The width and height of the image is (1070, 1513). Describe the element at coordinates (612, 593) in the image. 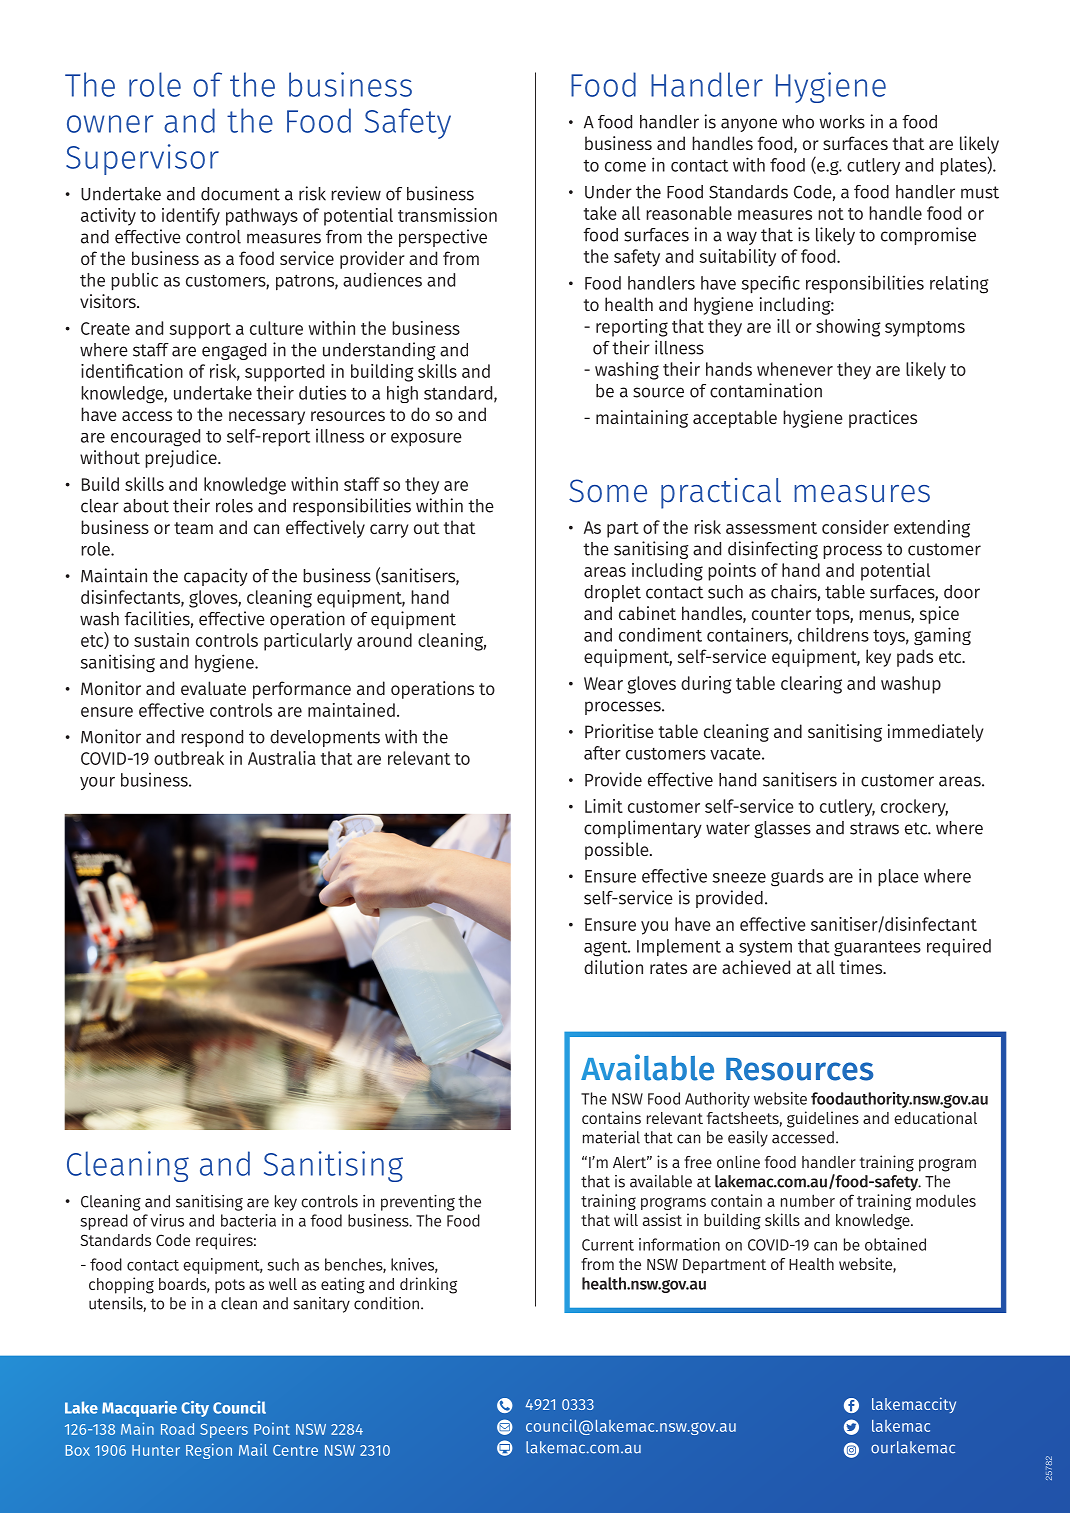

I see `droplet` at that location.
